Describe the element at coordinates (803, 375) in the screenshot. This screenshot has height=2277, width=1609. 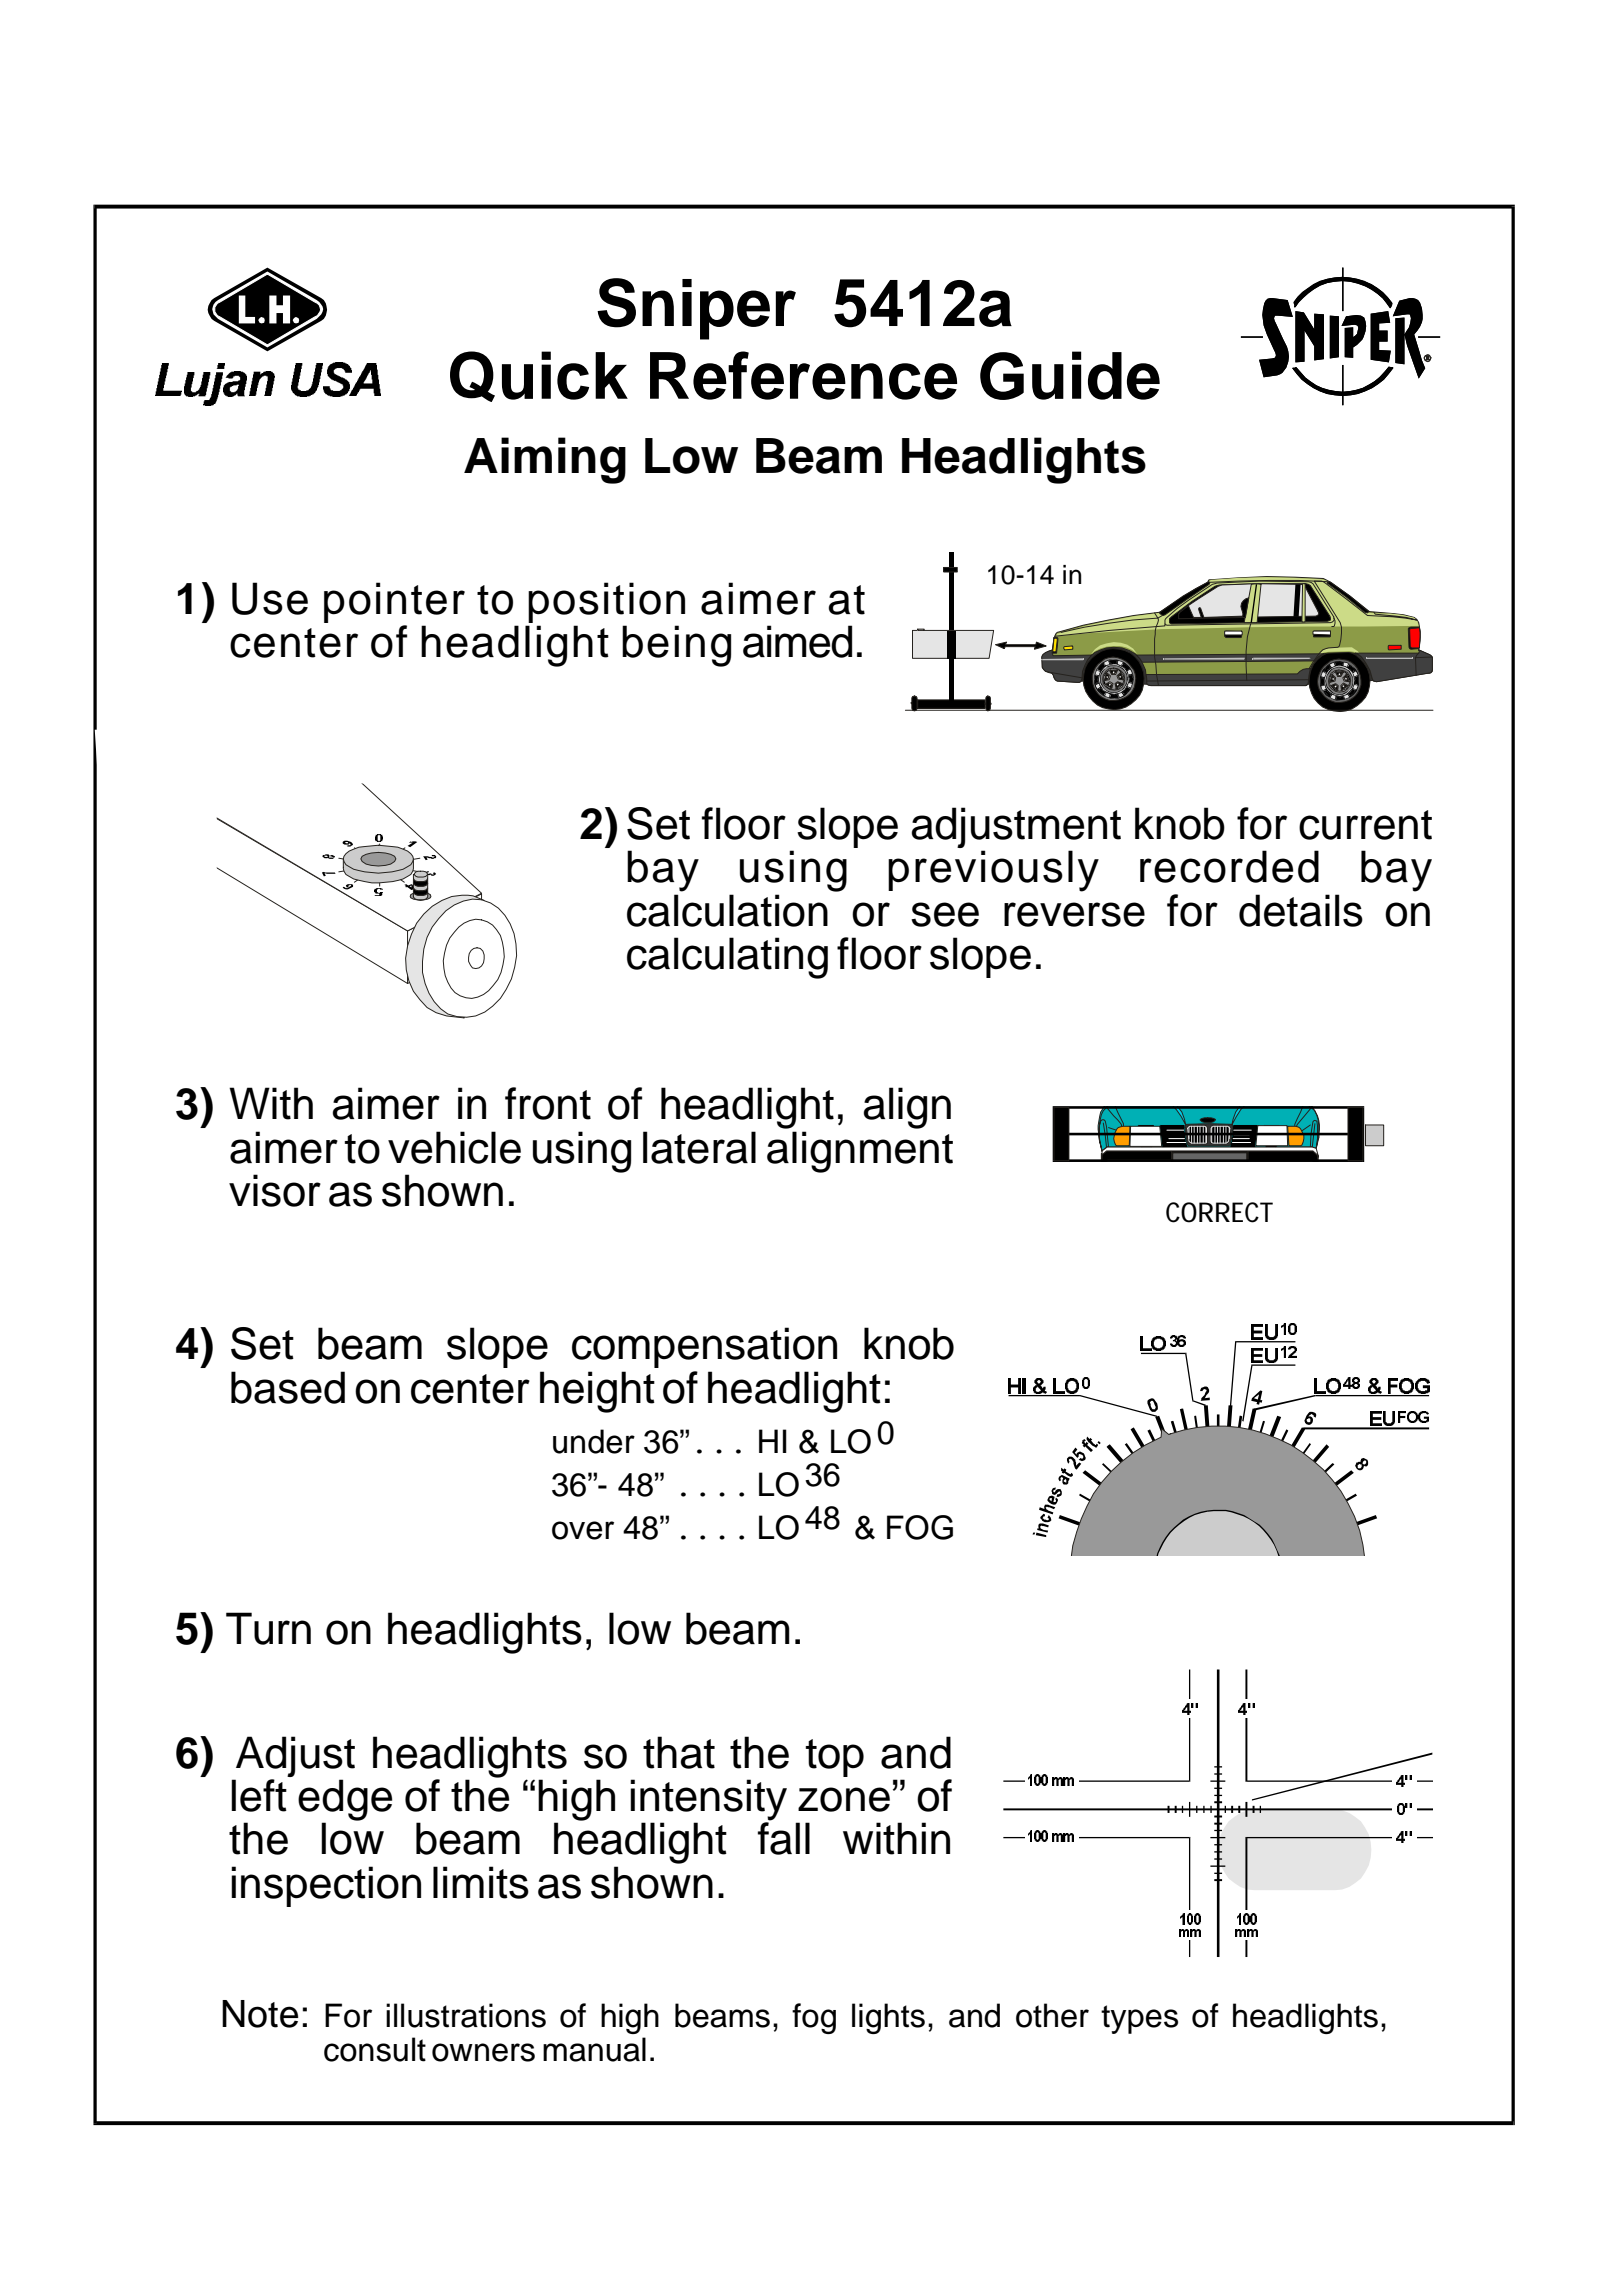
I see `Reference` at that location.
